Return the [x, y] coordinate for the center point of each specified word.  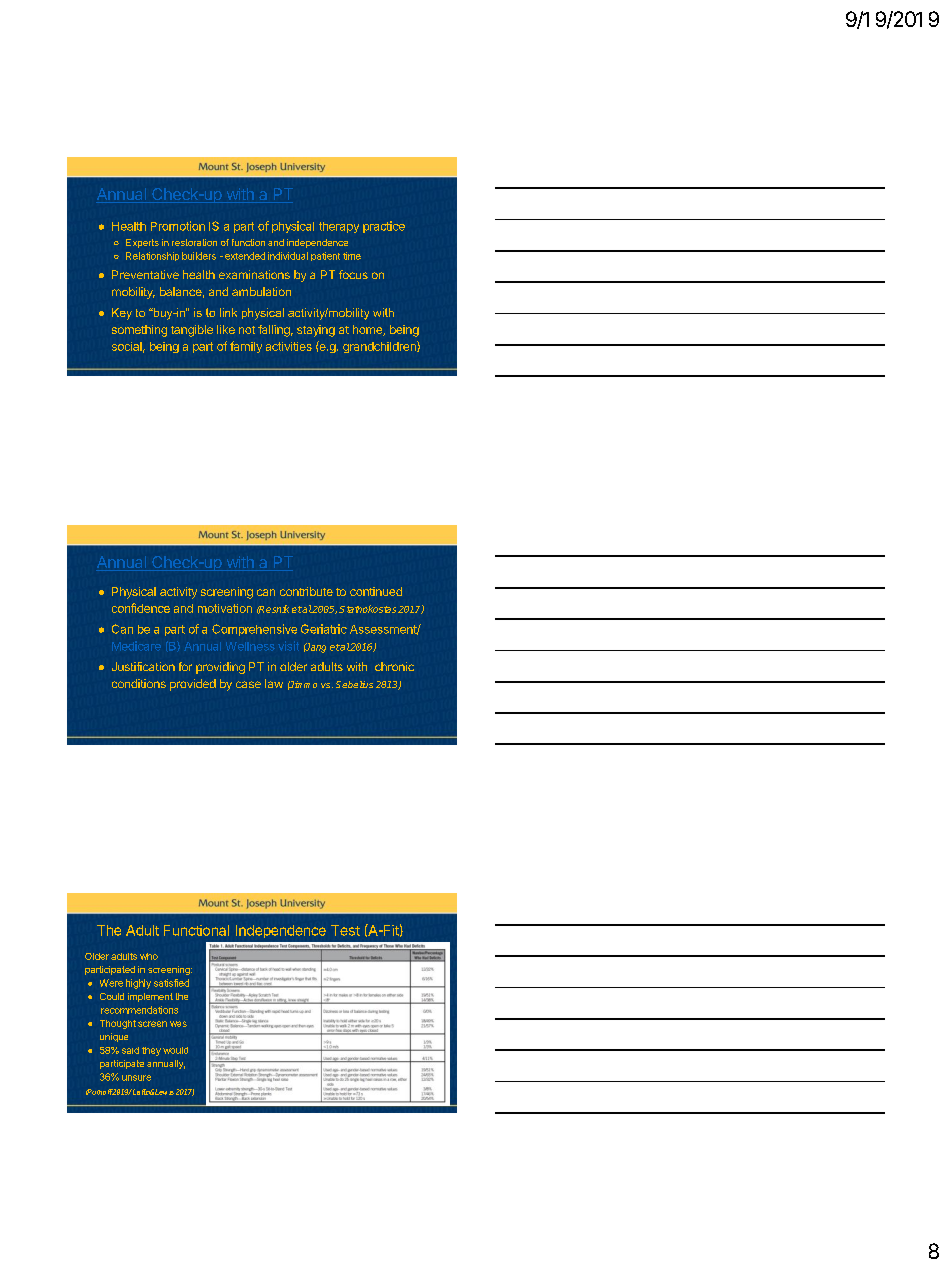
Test [345, 930]
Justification [143, 666]
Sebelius [354, 684]
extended [245, 256]
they [151, 1051]
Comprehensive [254, 630]
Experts [142, 243]
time [352, 256]
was [178, 1024]
